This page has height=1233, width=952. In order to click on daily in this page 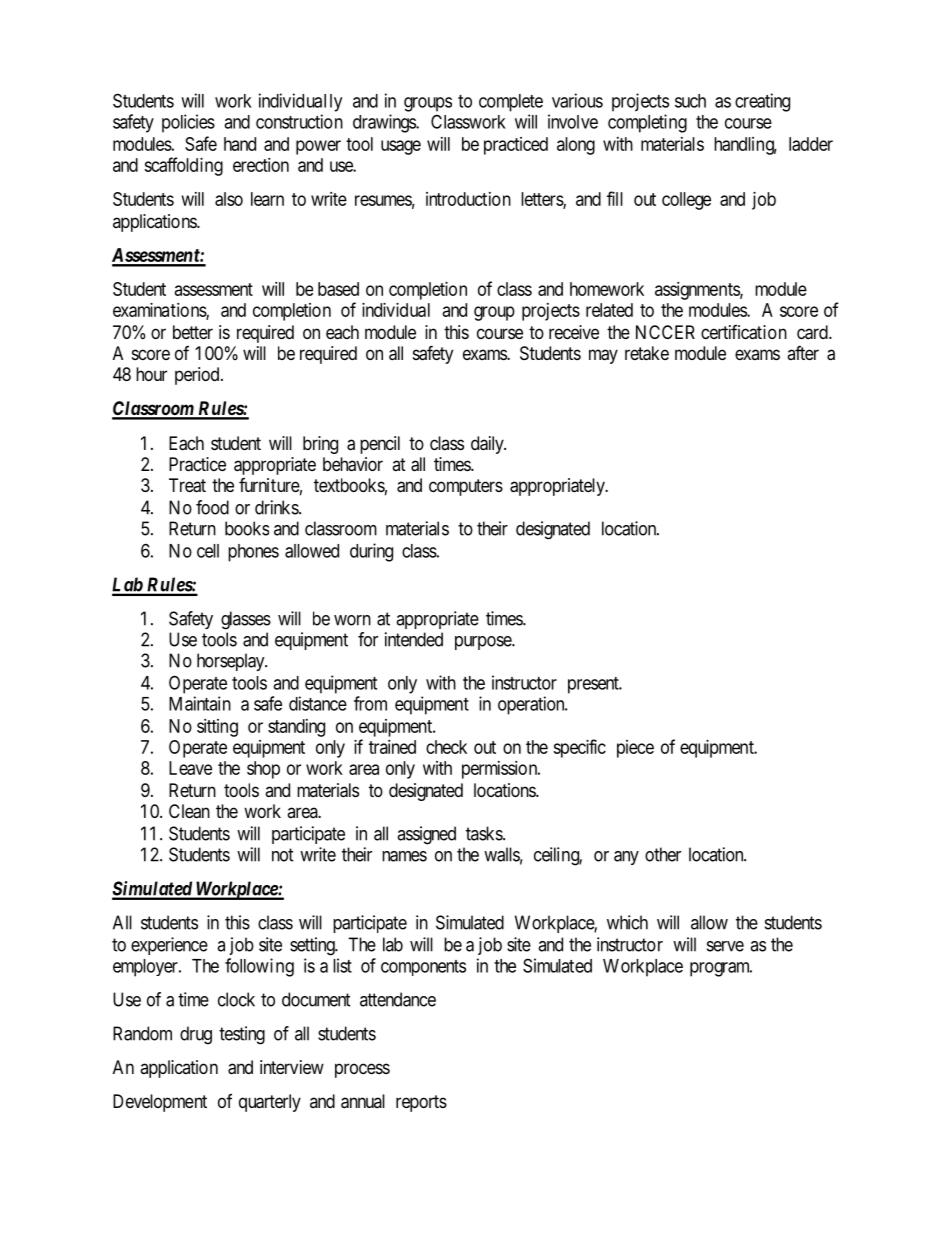, I will do `click(488, 445)`.
